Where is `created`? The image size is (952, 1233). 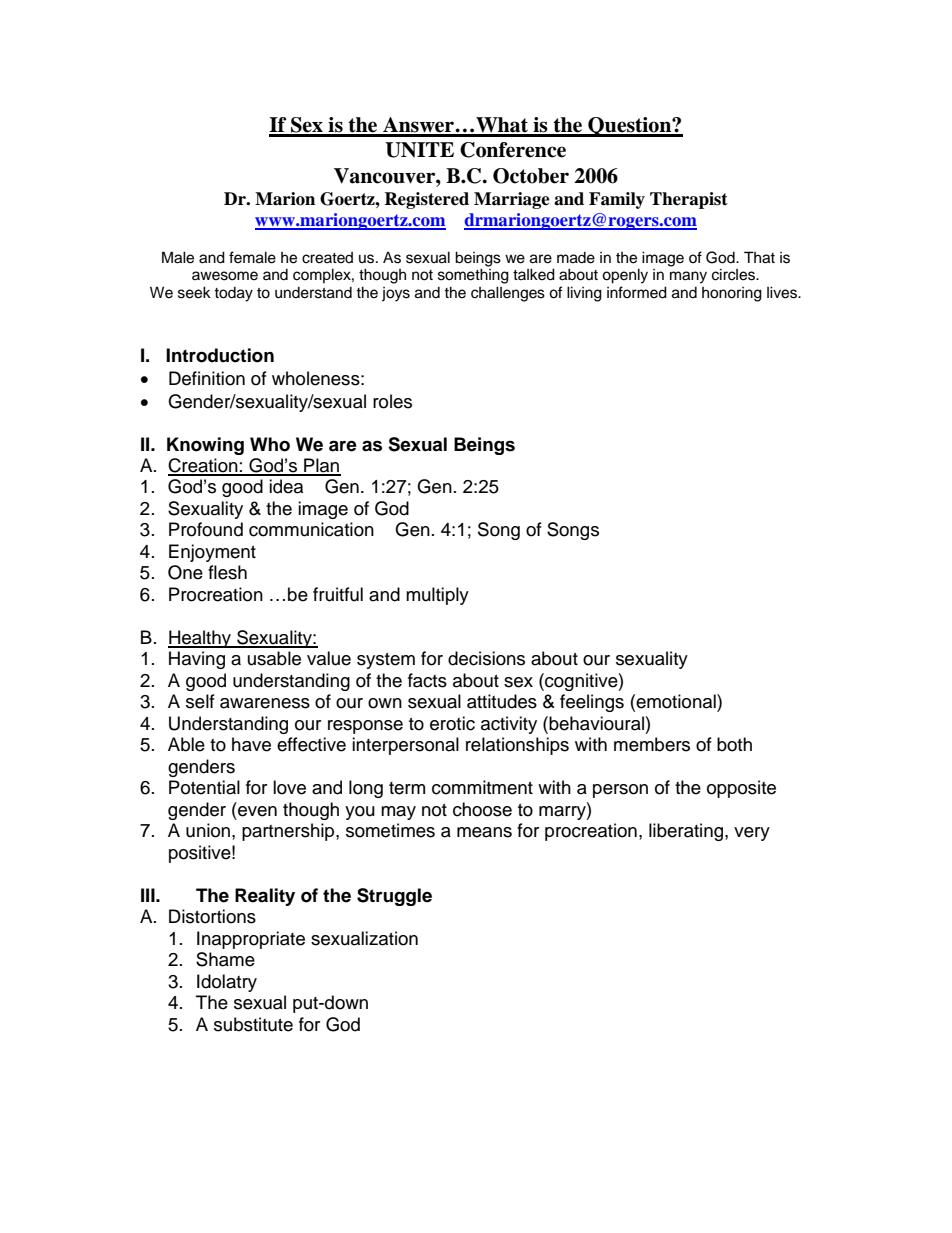
created is located at coordinates (327, 258).
